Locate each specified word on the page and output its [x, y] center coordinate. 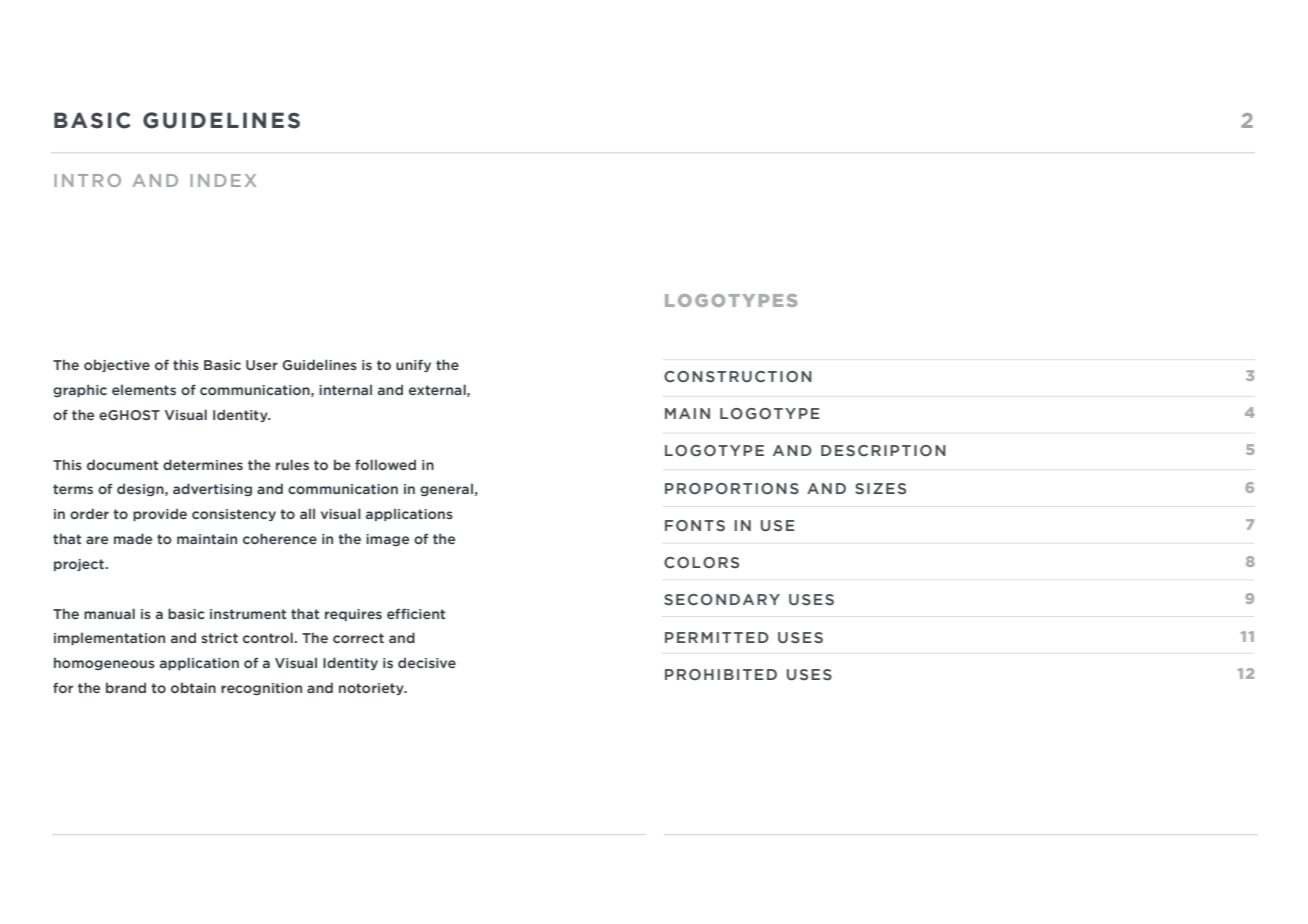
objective [117, 365]
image [387, 540]
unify [413, 365]
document [122, 464]
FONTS [695, 525]
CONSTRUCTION [738, 376]
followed [385, 464]
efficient [416, 613]
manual [109, 613]
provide [160, 514]
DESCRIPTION [883, 450]
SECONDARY [722, 600]
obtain [193, 687]
